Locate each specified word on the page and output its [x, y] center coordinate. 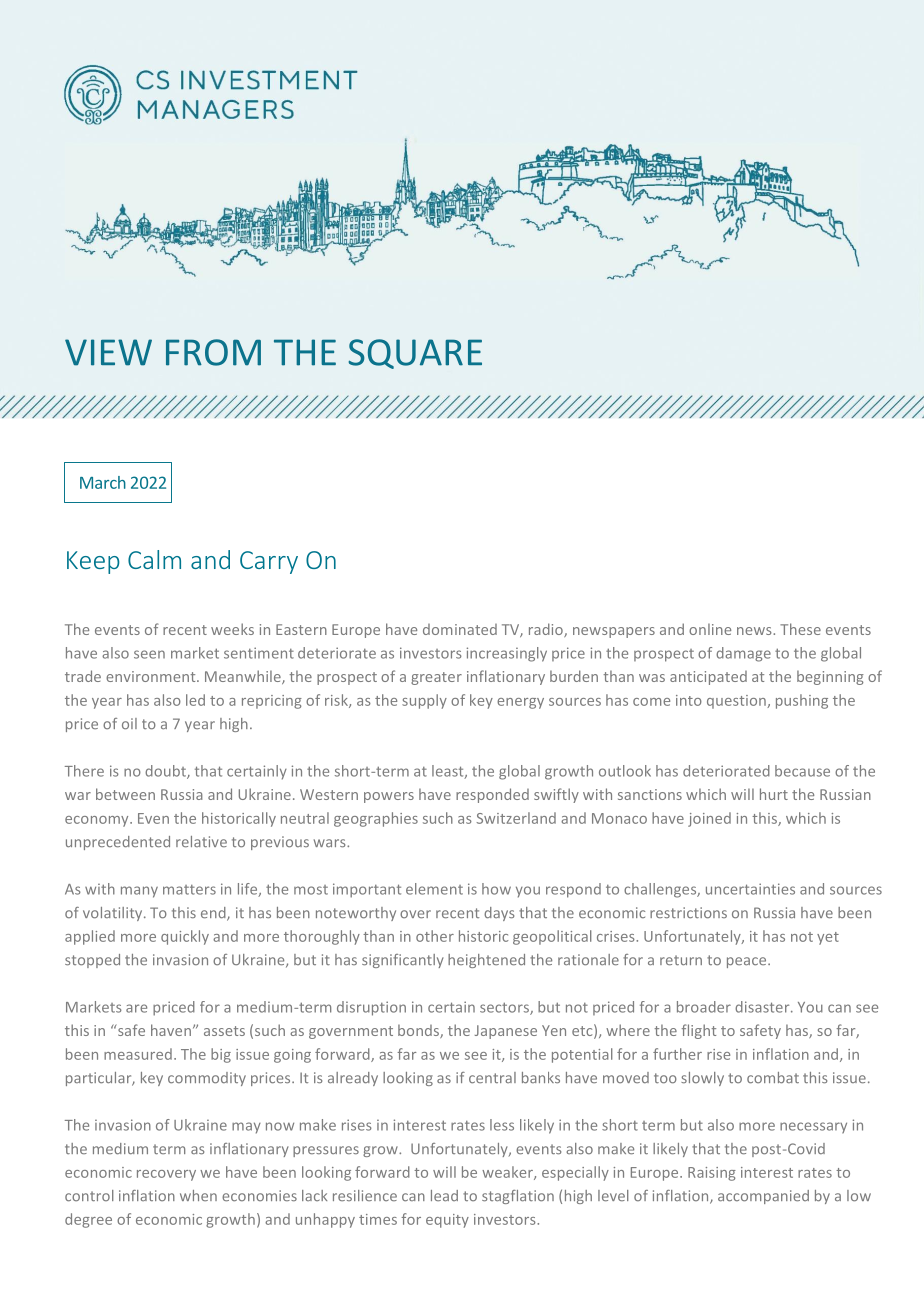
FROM [213, 352]
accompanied [763, 1197]
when [198, 1195]
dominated [460, 629]
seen [149, 654]
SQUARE [415, 354]
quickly [185, 937]
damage [743, 654]
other [435, 936]
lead [444, 1195]
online [710, 629]
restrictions [688, 913]
